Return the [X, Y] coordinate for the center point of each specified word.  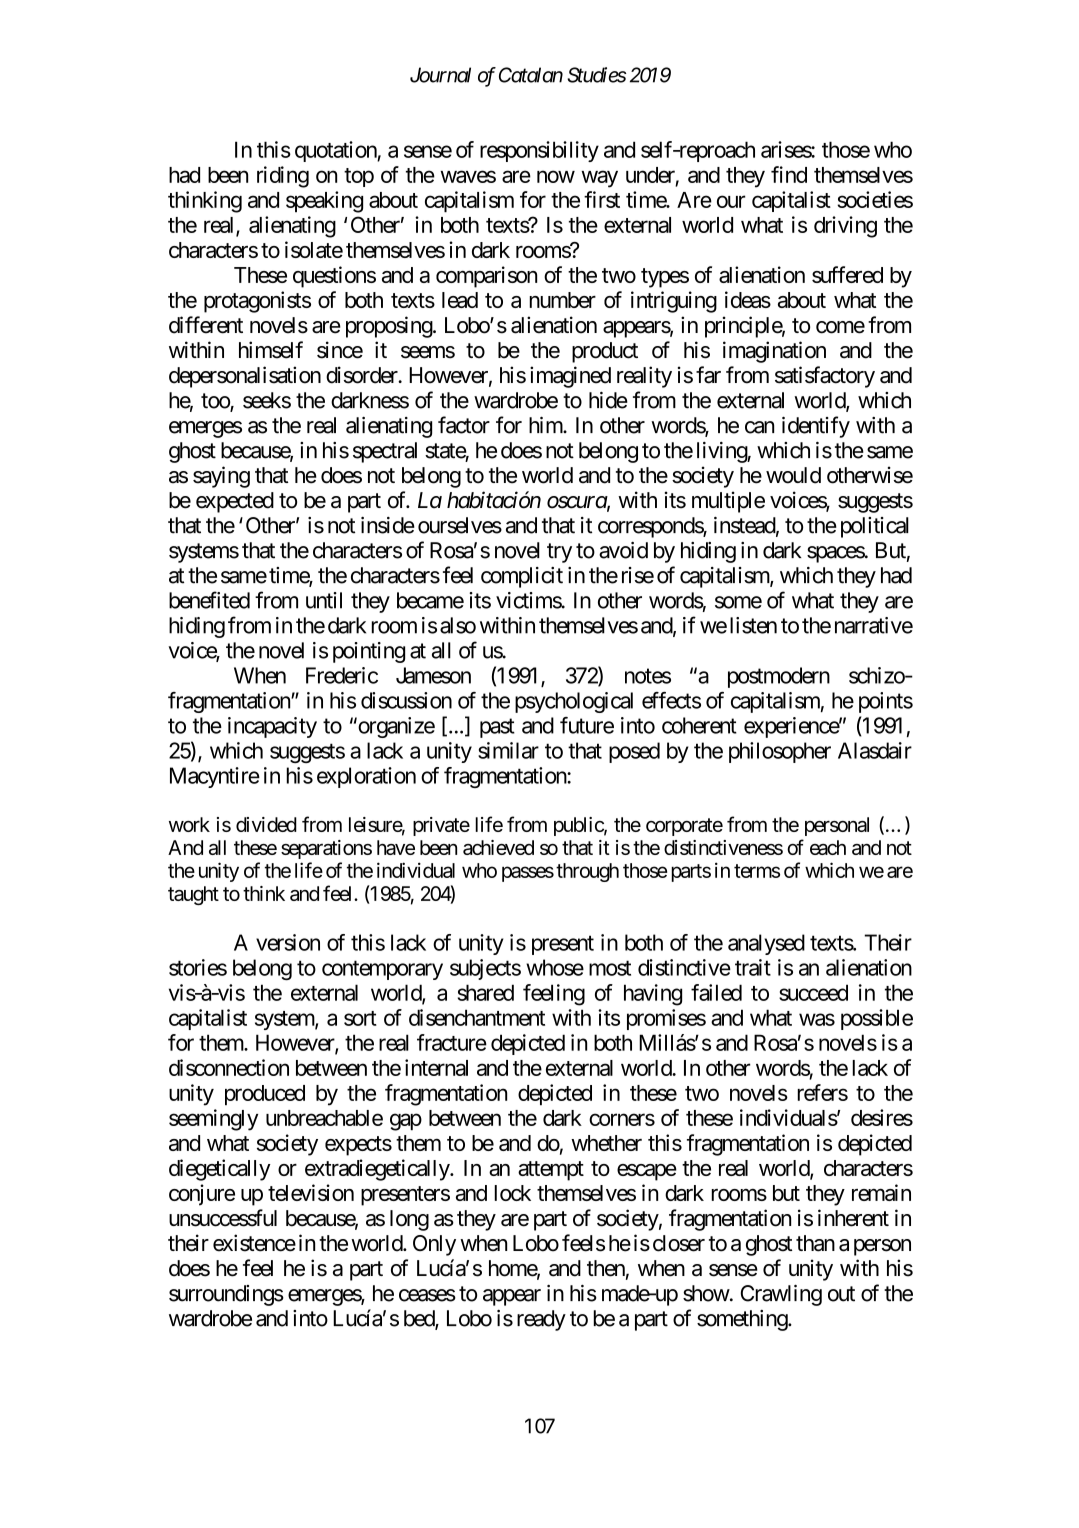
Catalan [531, 75]
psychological [574, 702]
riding [283, 177]
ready [541, 1320]
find [789, 174]
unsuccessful [223, 1218]
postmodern [779, 677]
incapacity [272, 727]
